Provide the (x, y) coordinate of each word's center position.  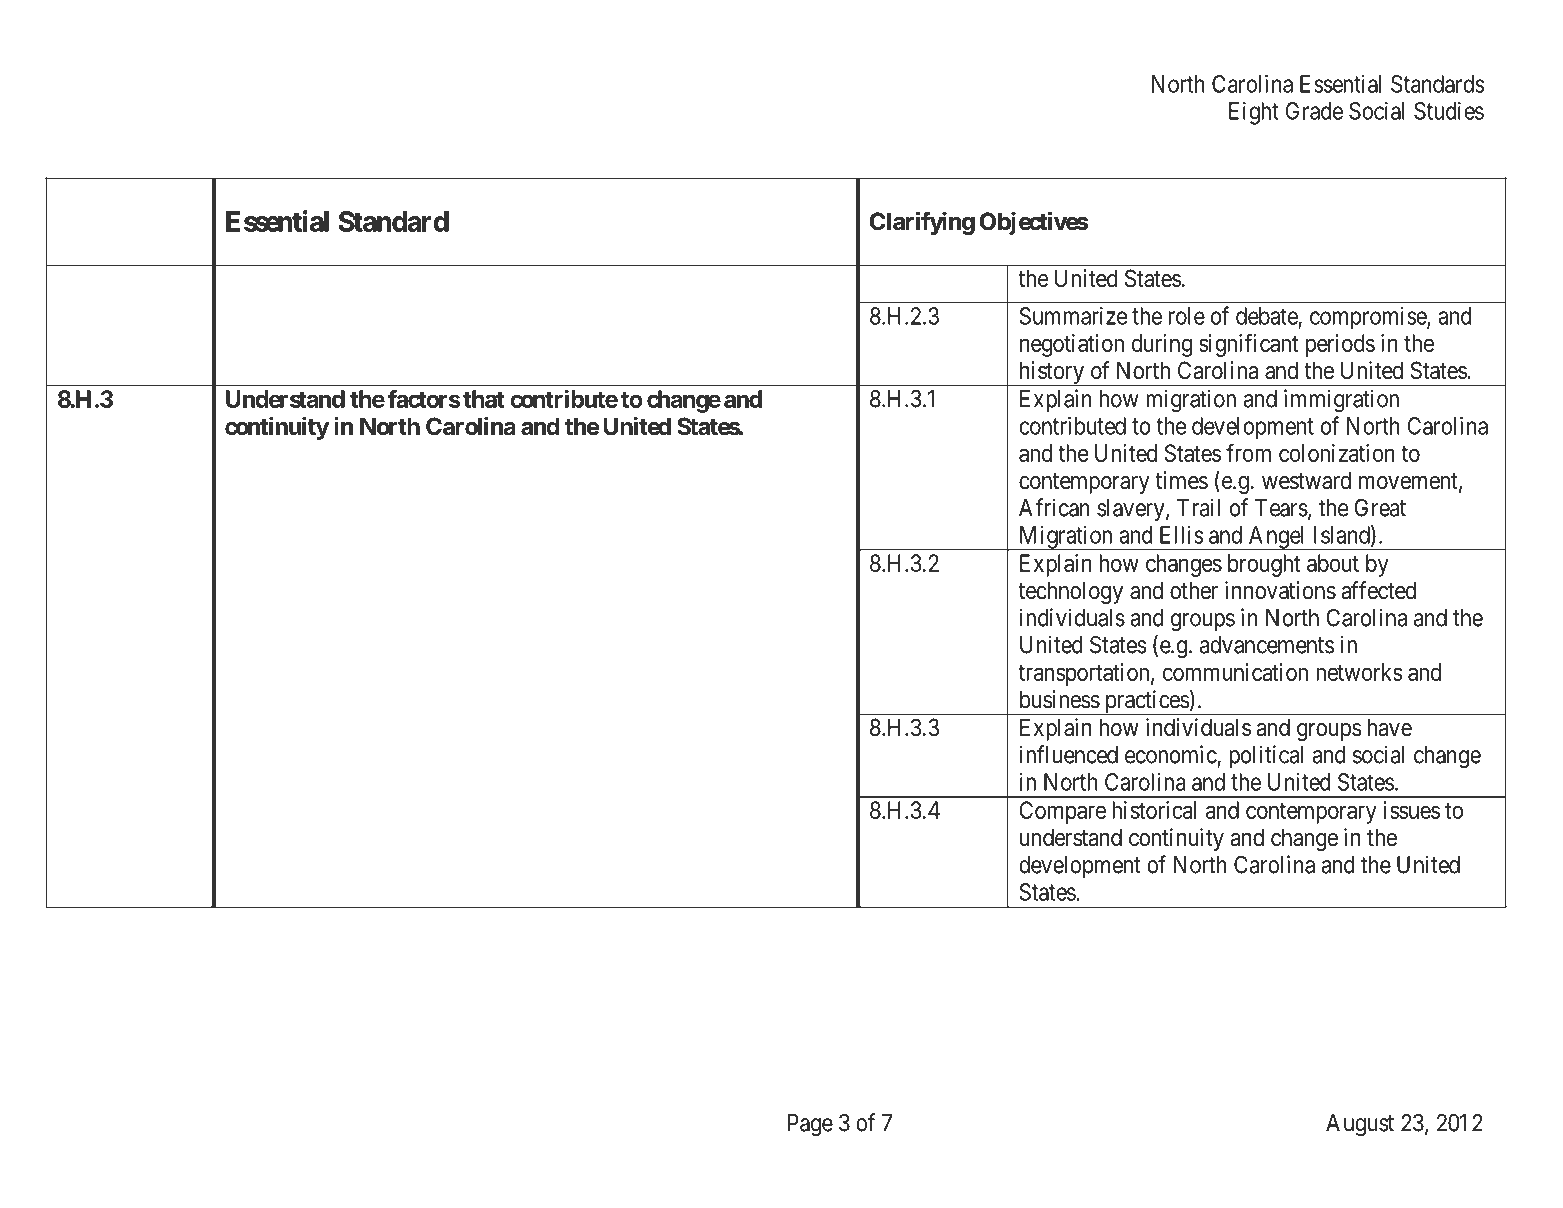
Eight (1254, 113)
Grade (1314, 111)
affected (1378, 590)
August (1360, 1125)
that (483, 399)
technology (1070, 592)
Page (810, 1125)
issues (1412, 810)
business (1060, 699)
